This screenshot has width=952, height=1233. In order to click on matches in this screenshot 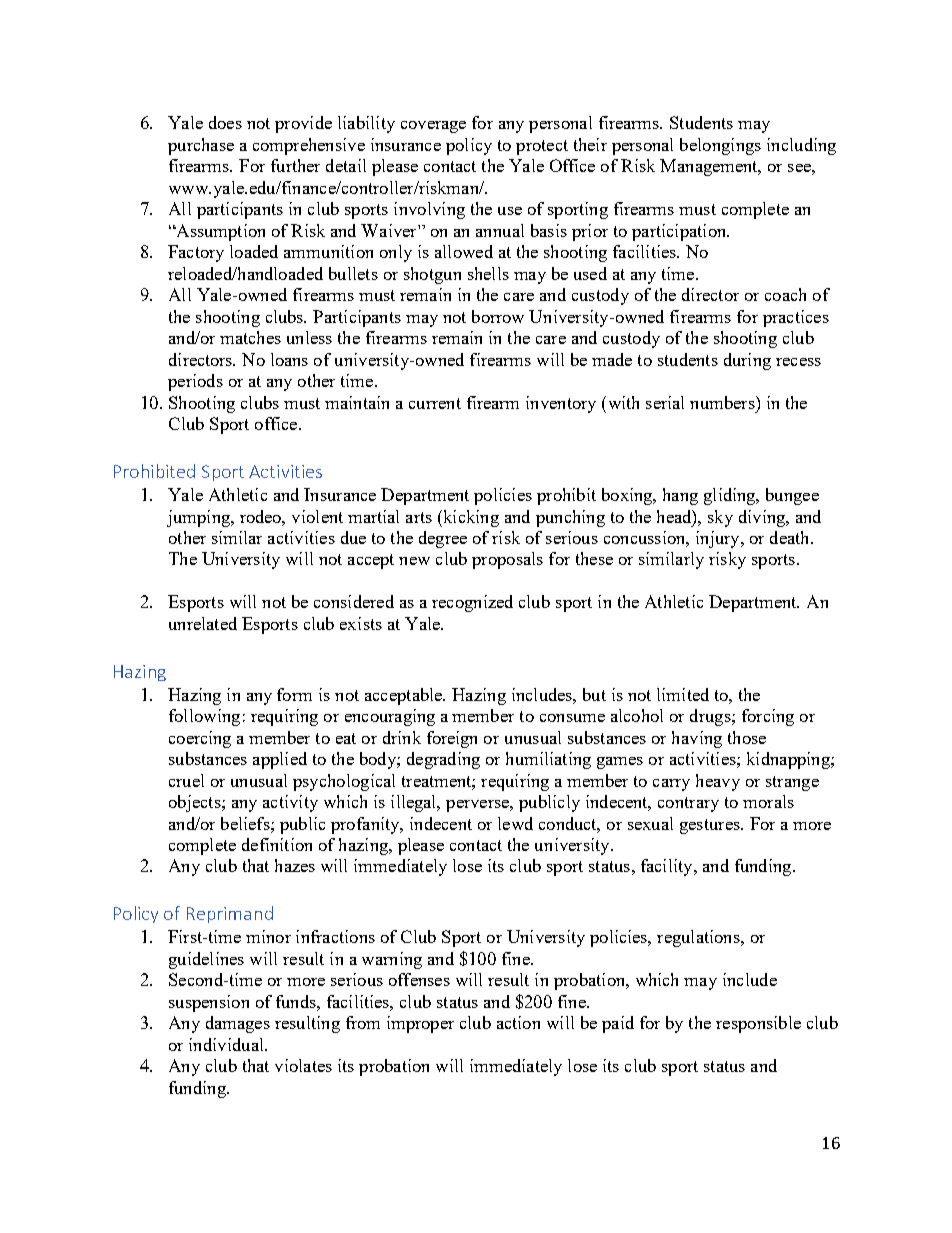, I will do `click(250, 337)`.
